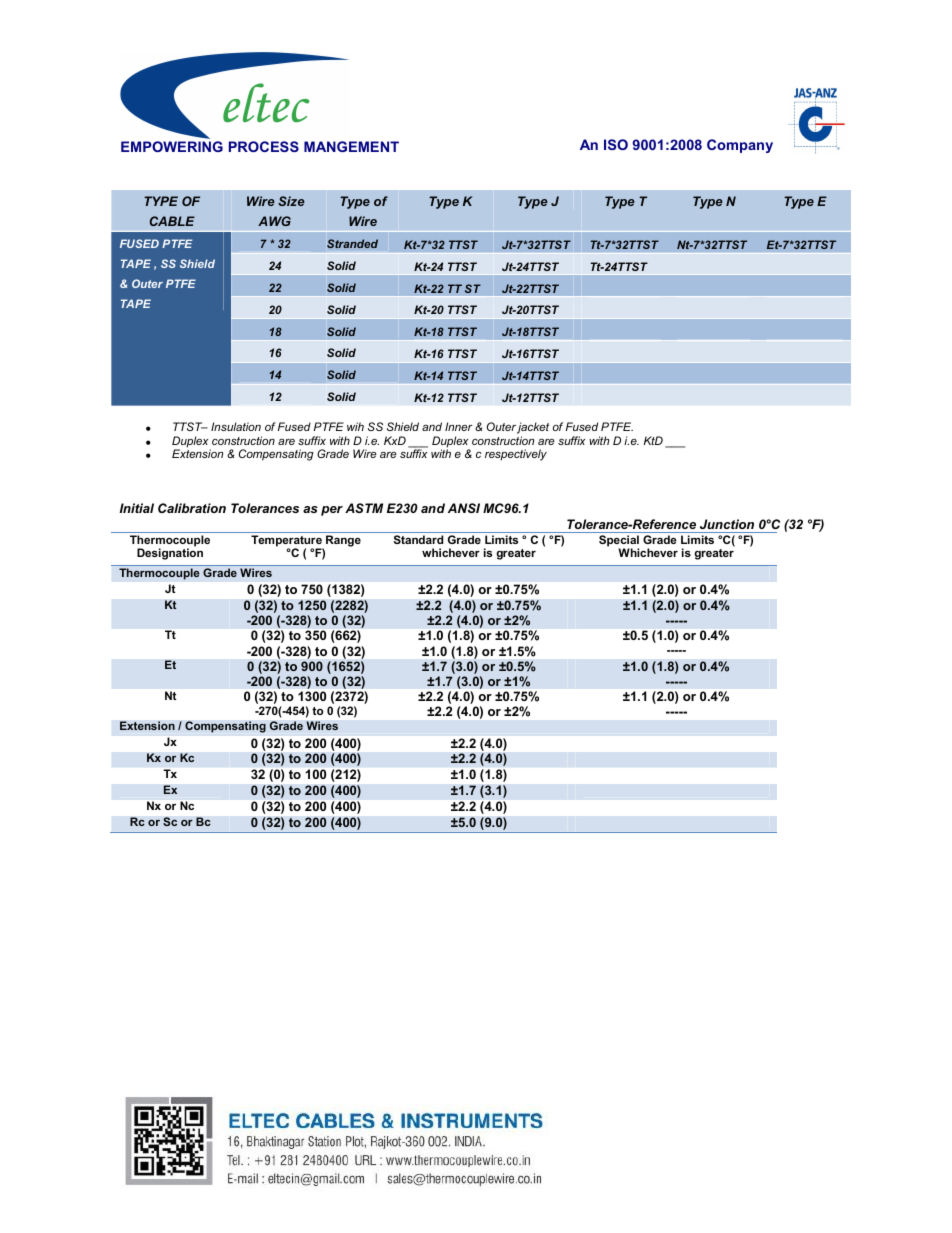  Describe the element at coordinates (172, 221) in the page. I see `CABLE` at that location.
